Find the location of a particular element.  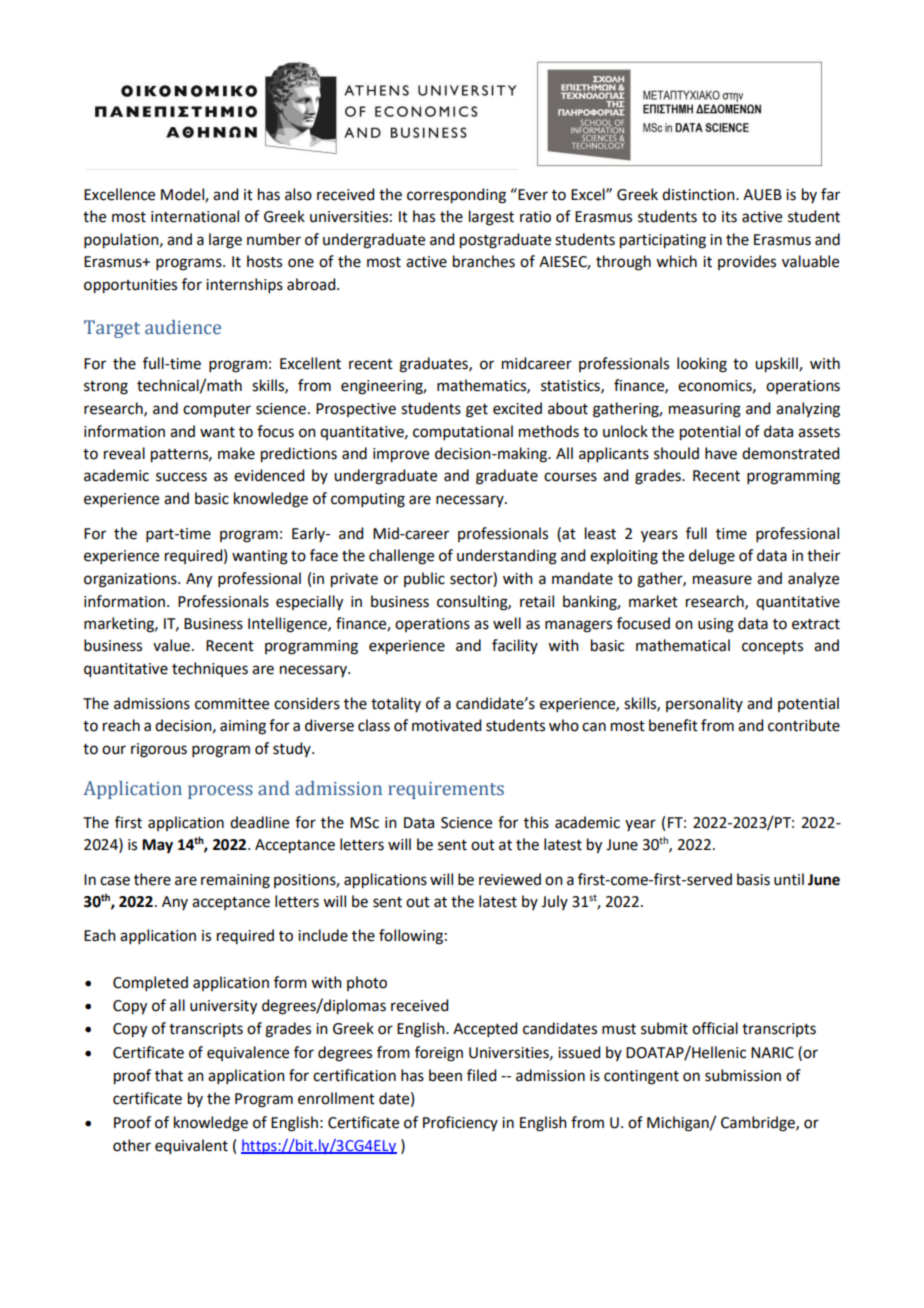

international is located at coordinates (195, 216).
